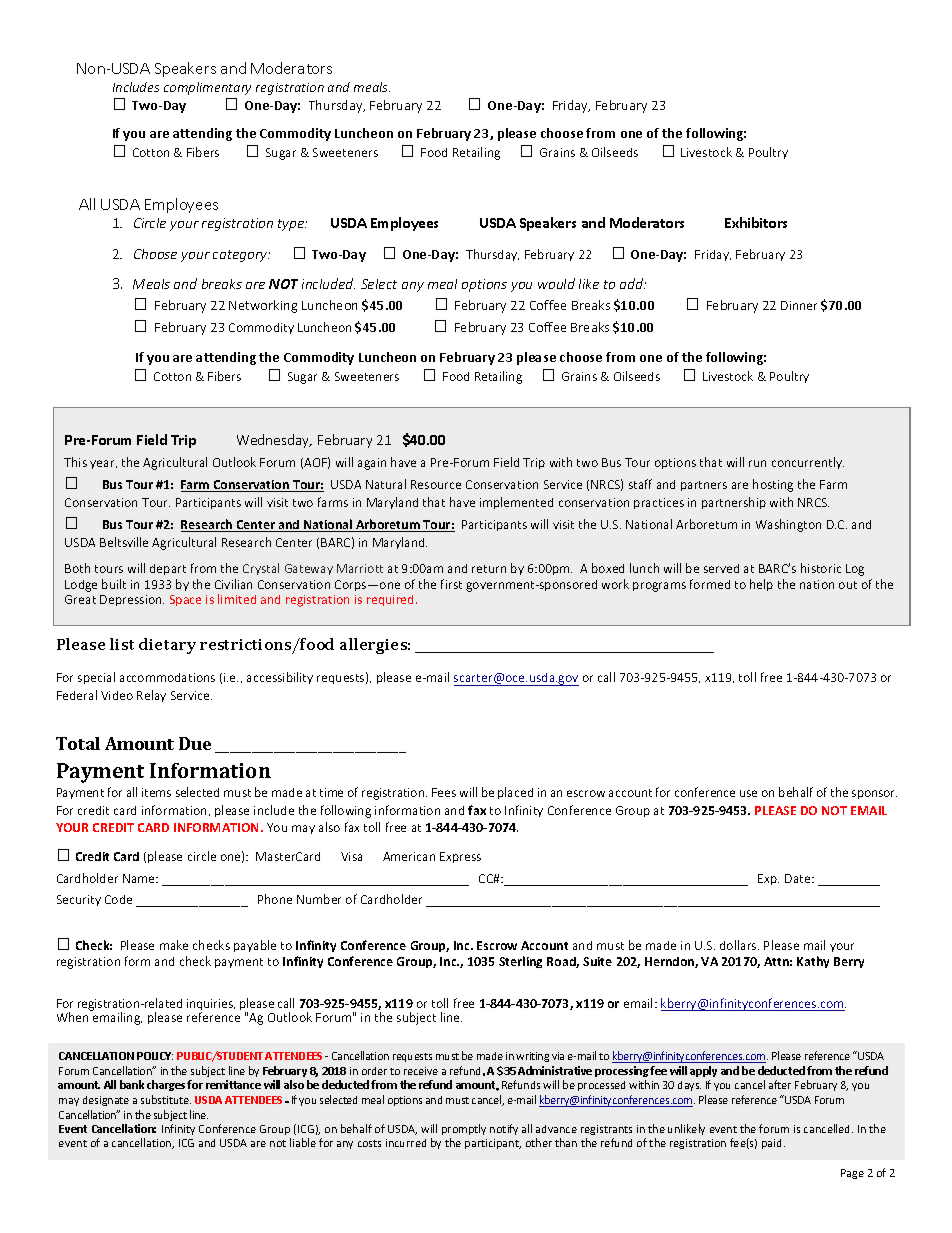 The width and height of the document is (952, 1233). What do you see at coordinates (799, 305) in the document?
I see `Dinner` at bounding box center [799, 305].
